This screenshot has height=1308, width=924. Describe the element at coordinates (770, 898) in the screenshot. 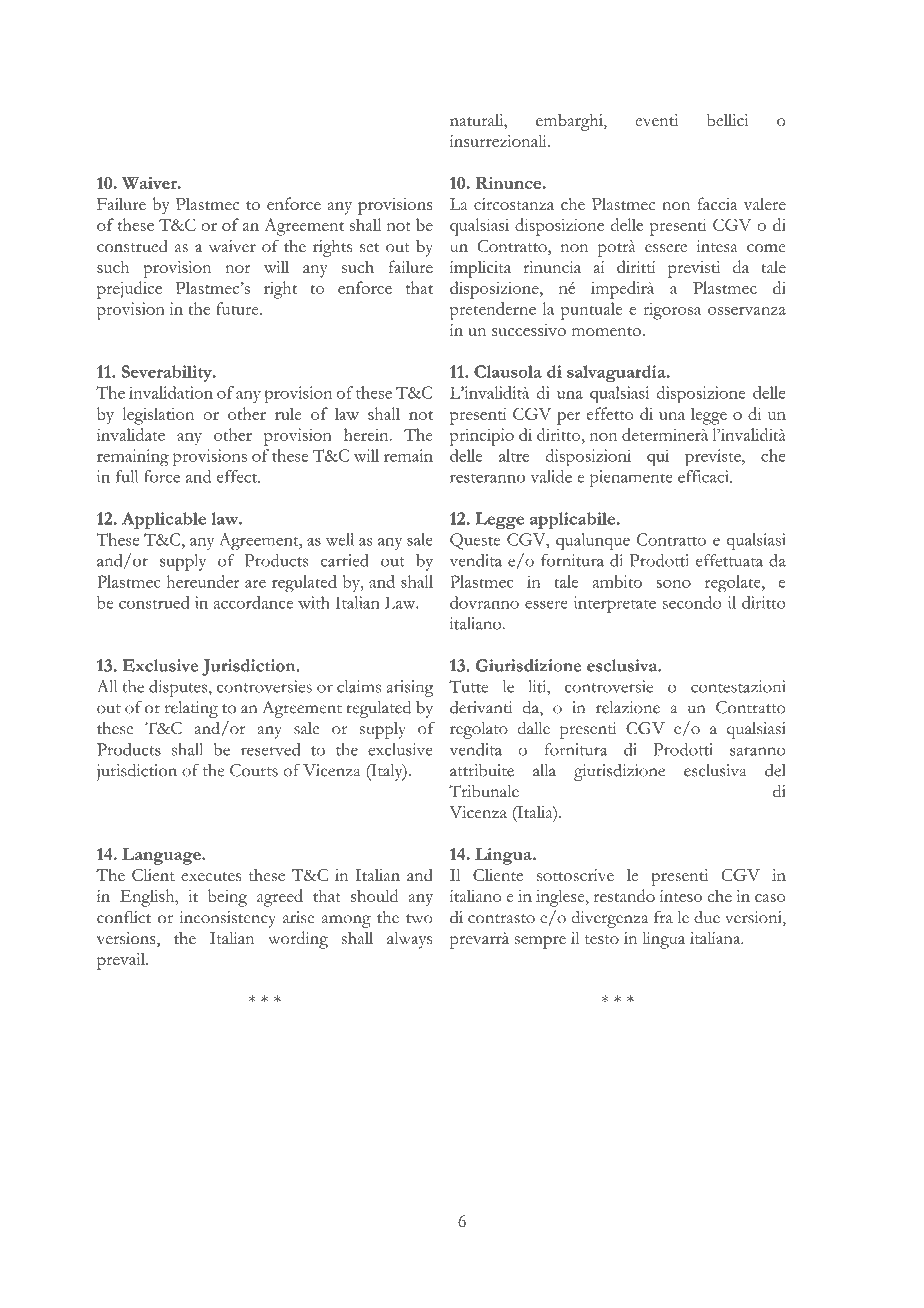

I see `caso` at that location.
